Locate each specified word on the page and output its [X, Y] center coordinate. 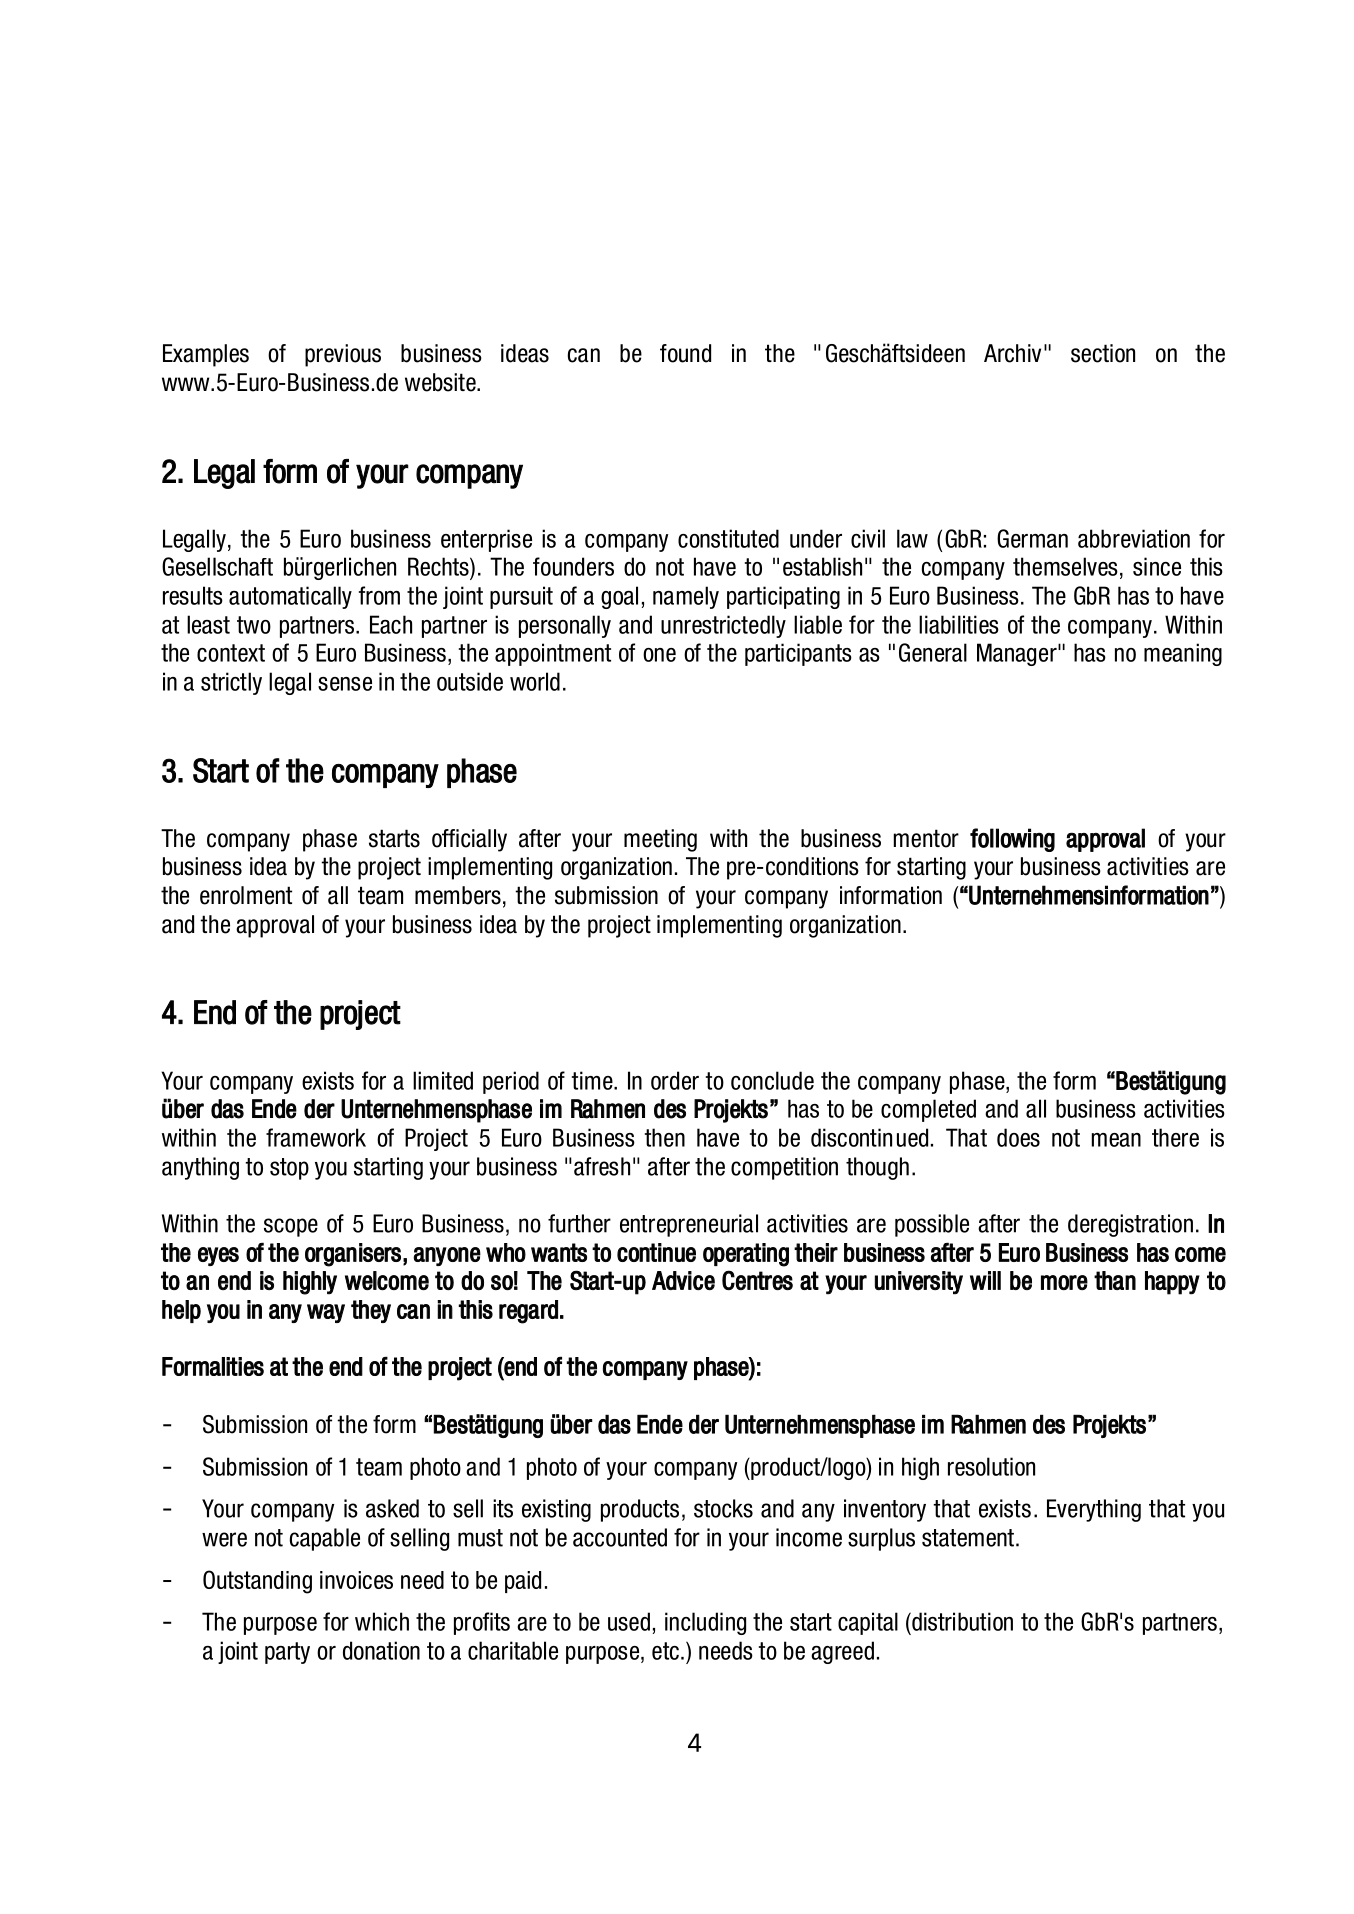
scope [291, 1227]
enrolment [246, 895]
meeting [660, 840]
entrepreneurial [689, 1225]
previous [343, 355]
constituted [728, 538]
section [1103, 353]
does [1018, 1137]
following [1012, 840]
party [287, 1653]
